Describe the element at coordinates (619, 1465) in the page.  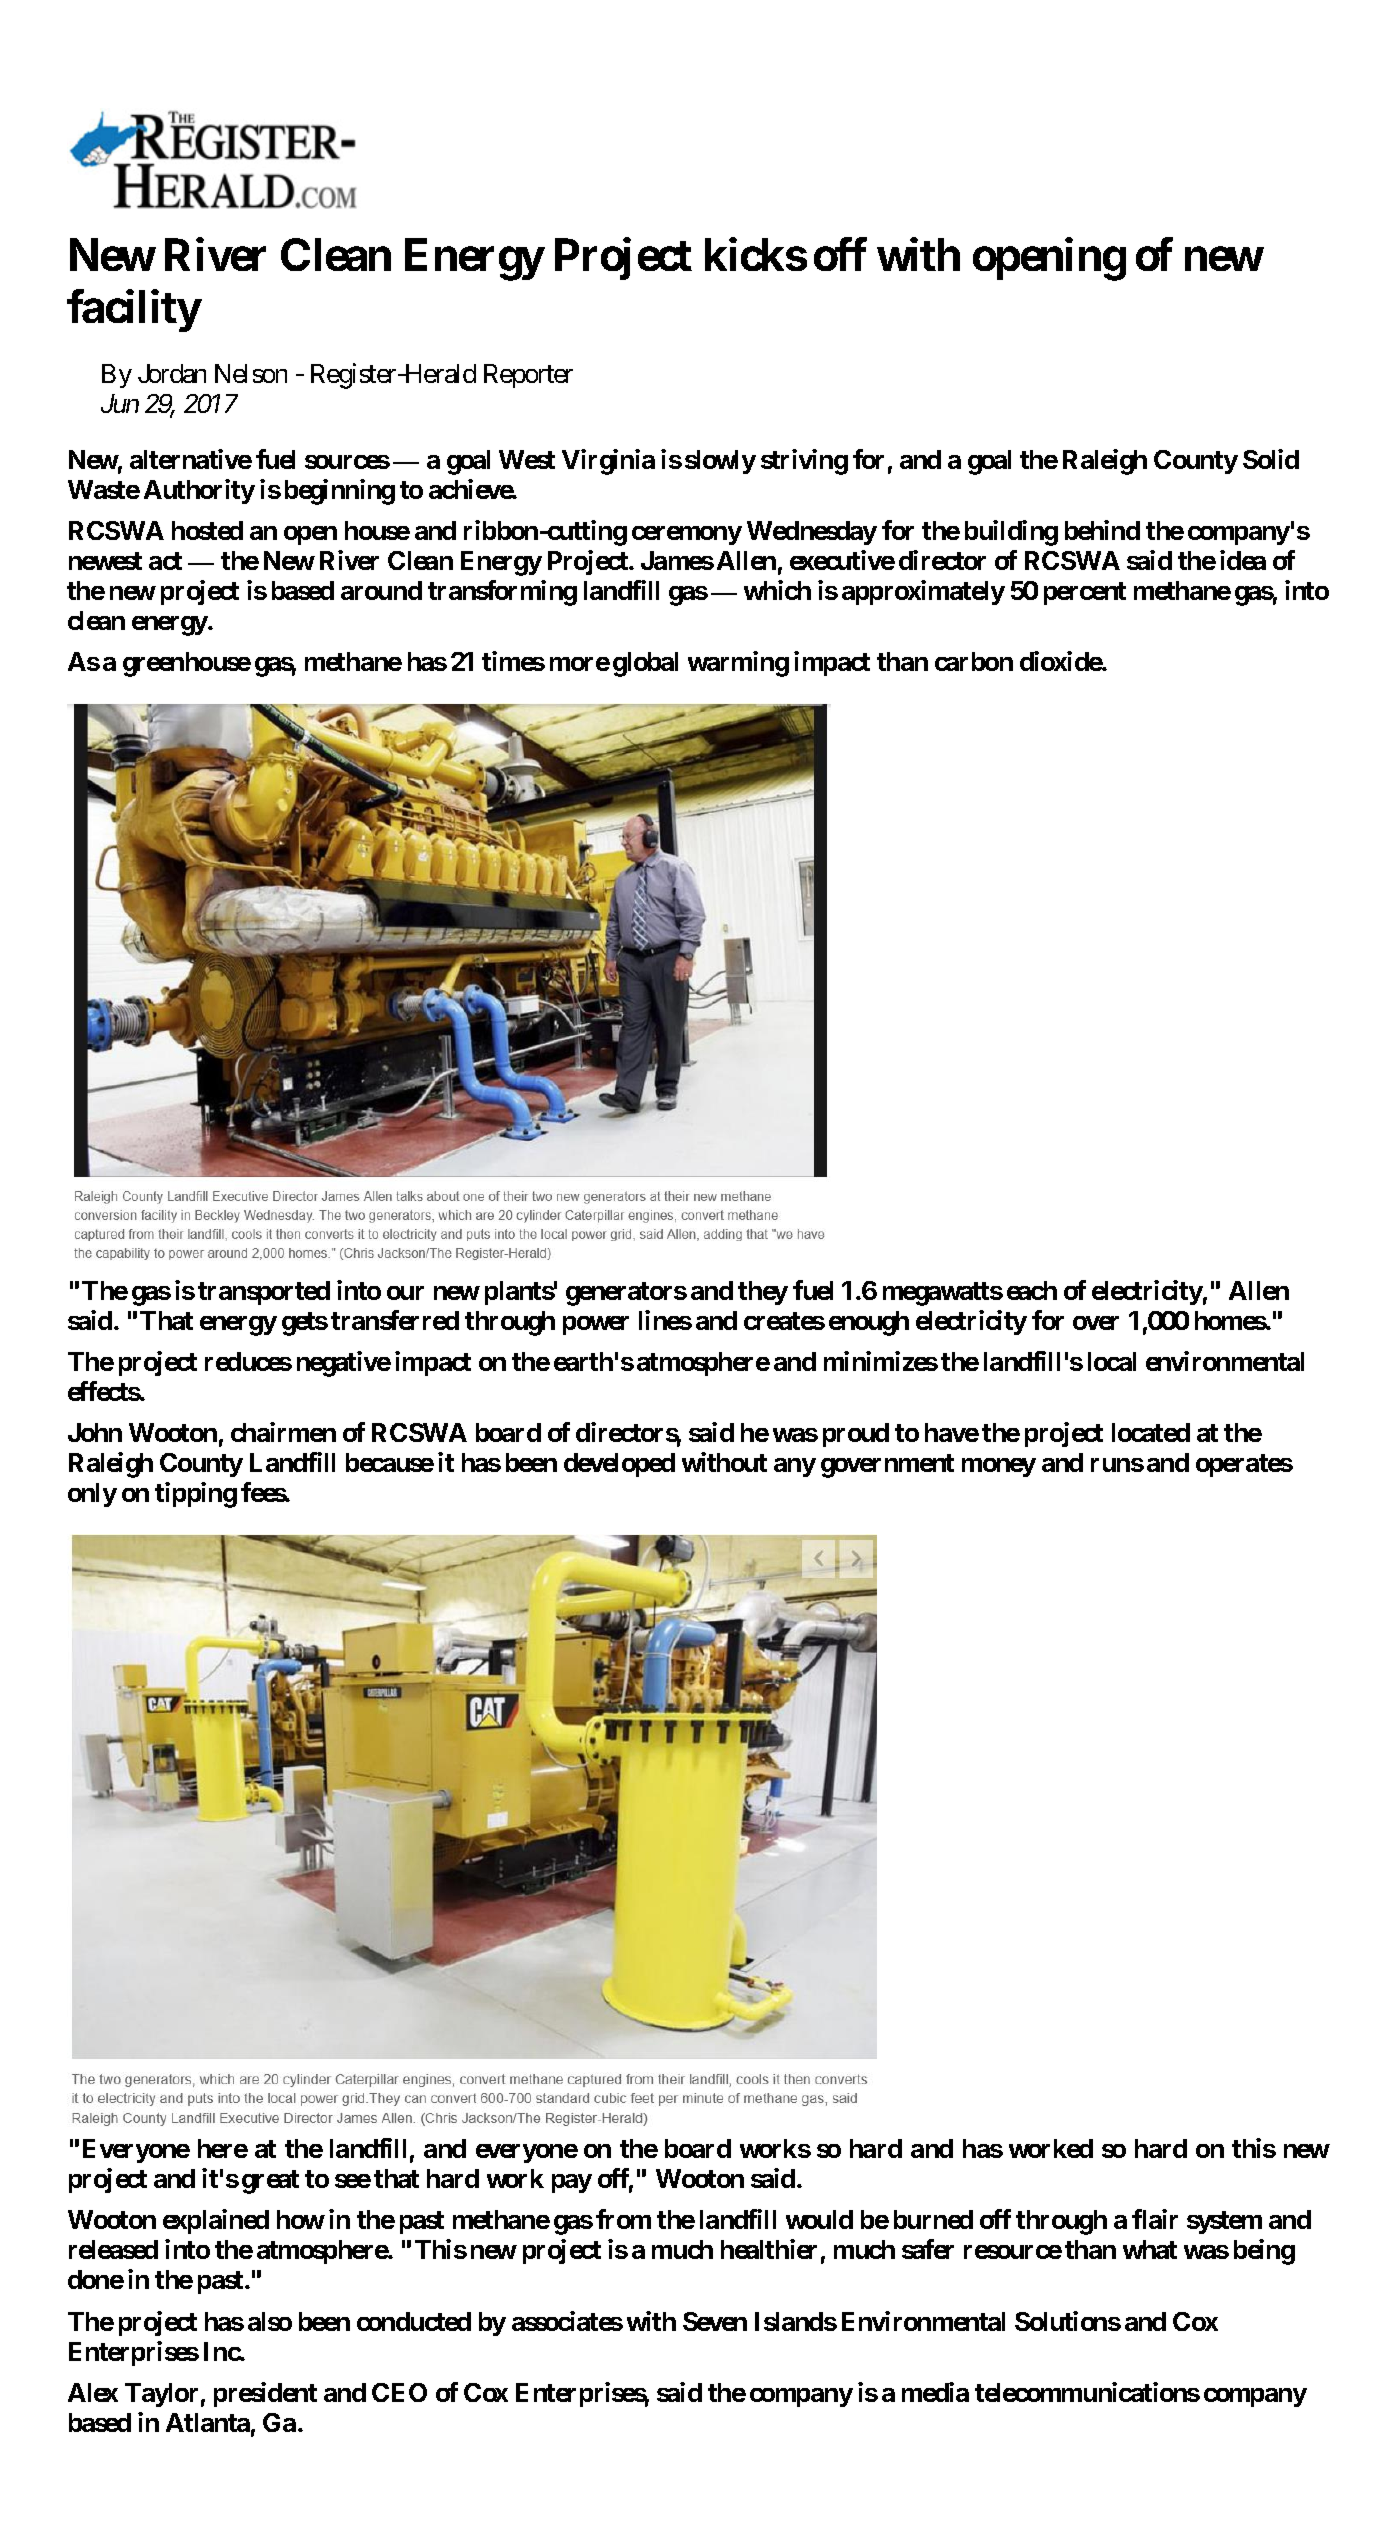
I see `developed` at that location.
